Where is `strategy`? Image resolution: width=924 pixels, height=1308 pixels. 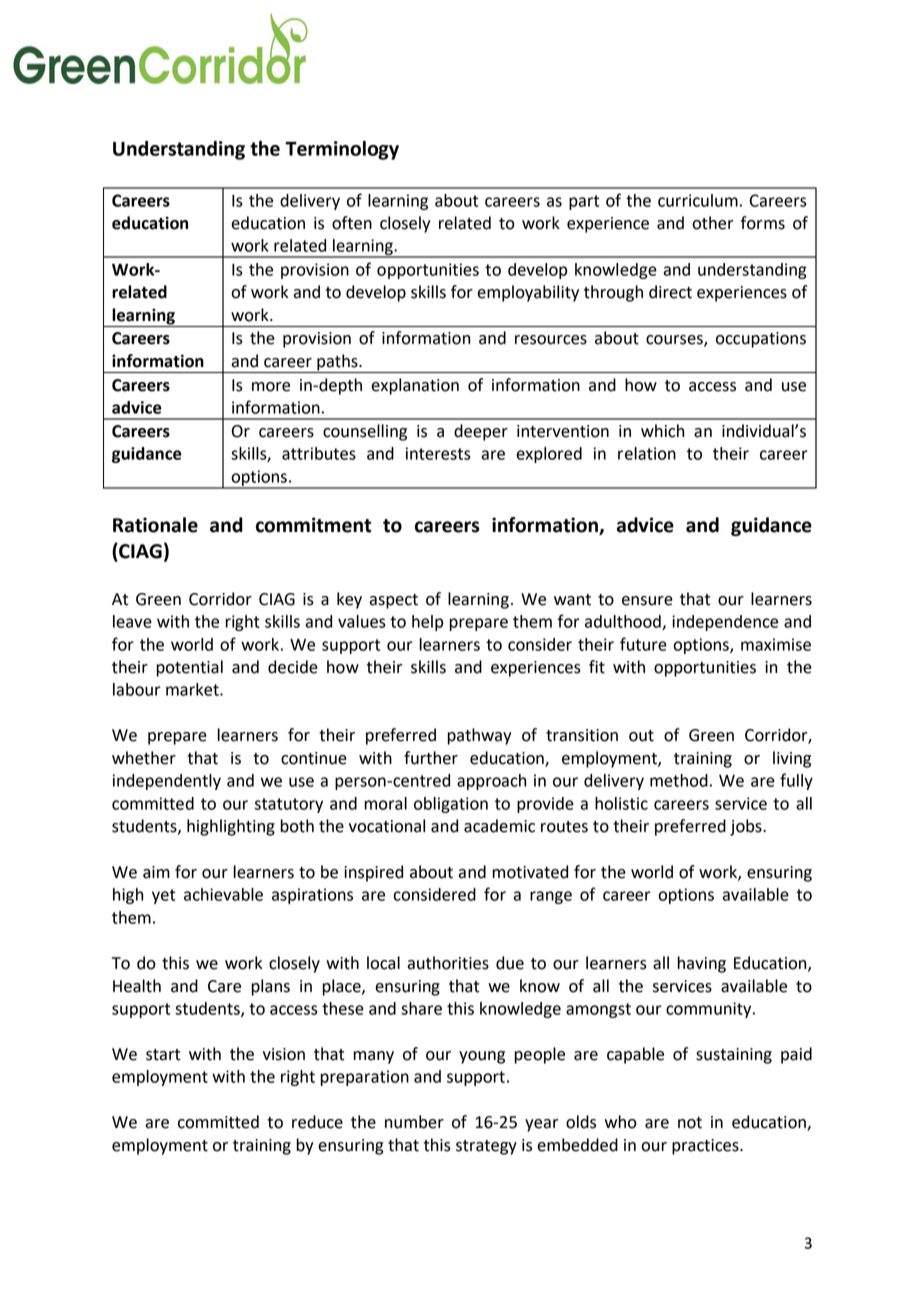
strategy is located at coordinates (486, 1147).
